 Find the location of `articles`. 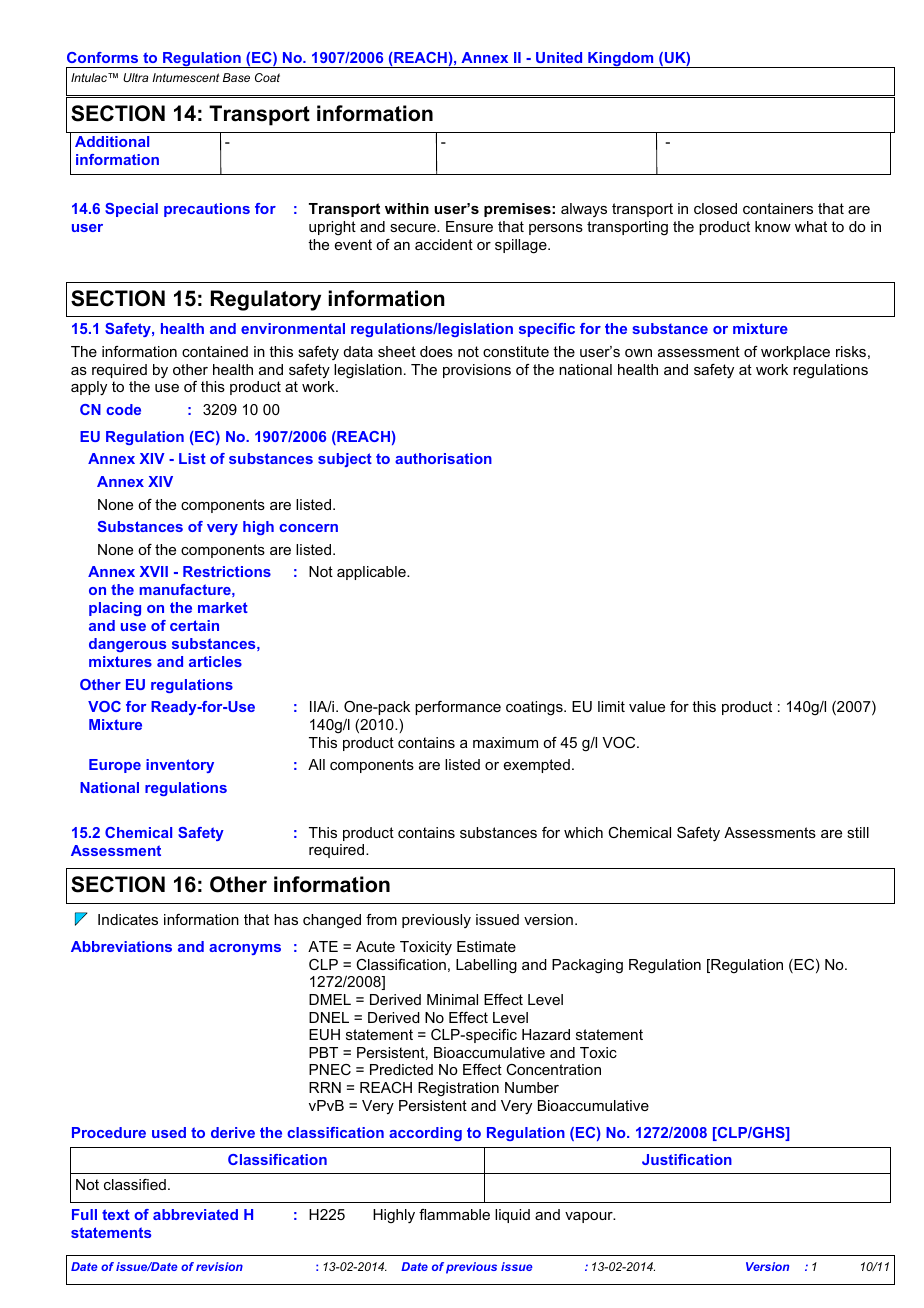

articles is located at coordinates (215, 661).
